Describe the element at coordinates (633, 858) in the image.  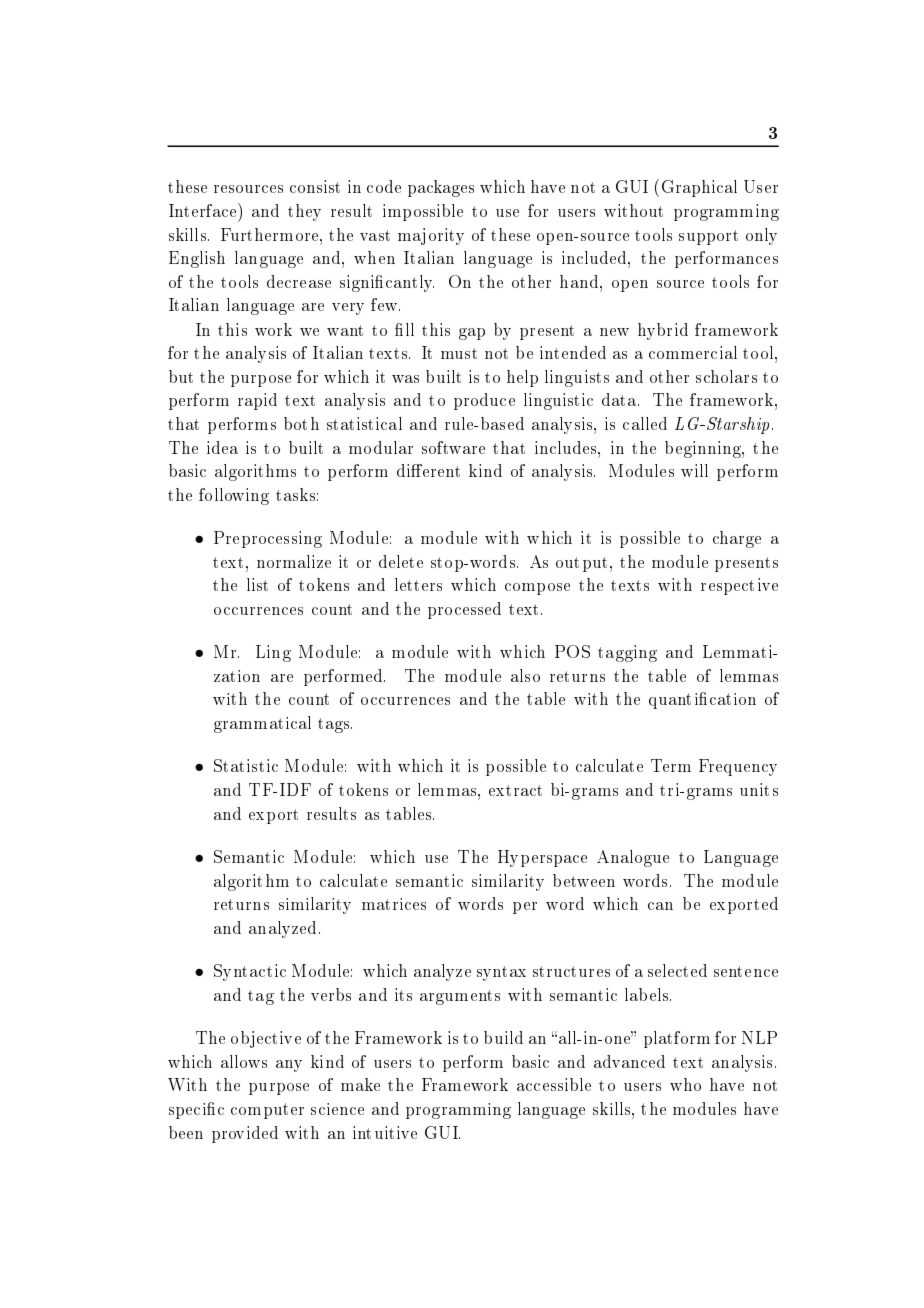
I see `Analogue` at that location.
